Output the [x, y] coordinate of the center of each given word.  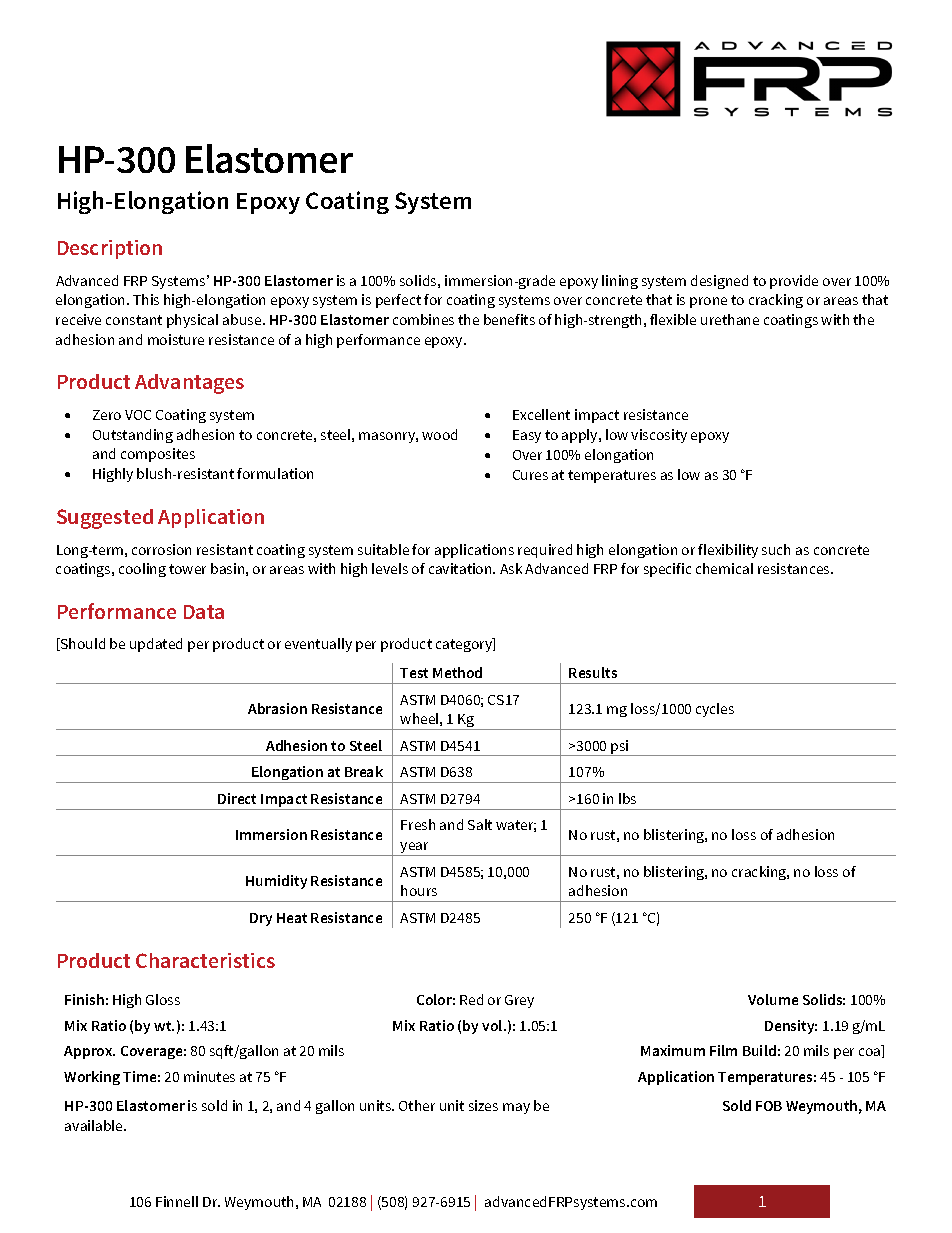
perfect [398, 301]
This [146, 299]
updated [156, 645]
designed [719, 282]
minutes [209, 1076]
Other [417, 1105]
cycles [715, 710]
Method [457, 672]
